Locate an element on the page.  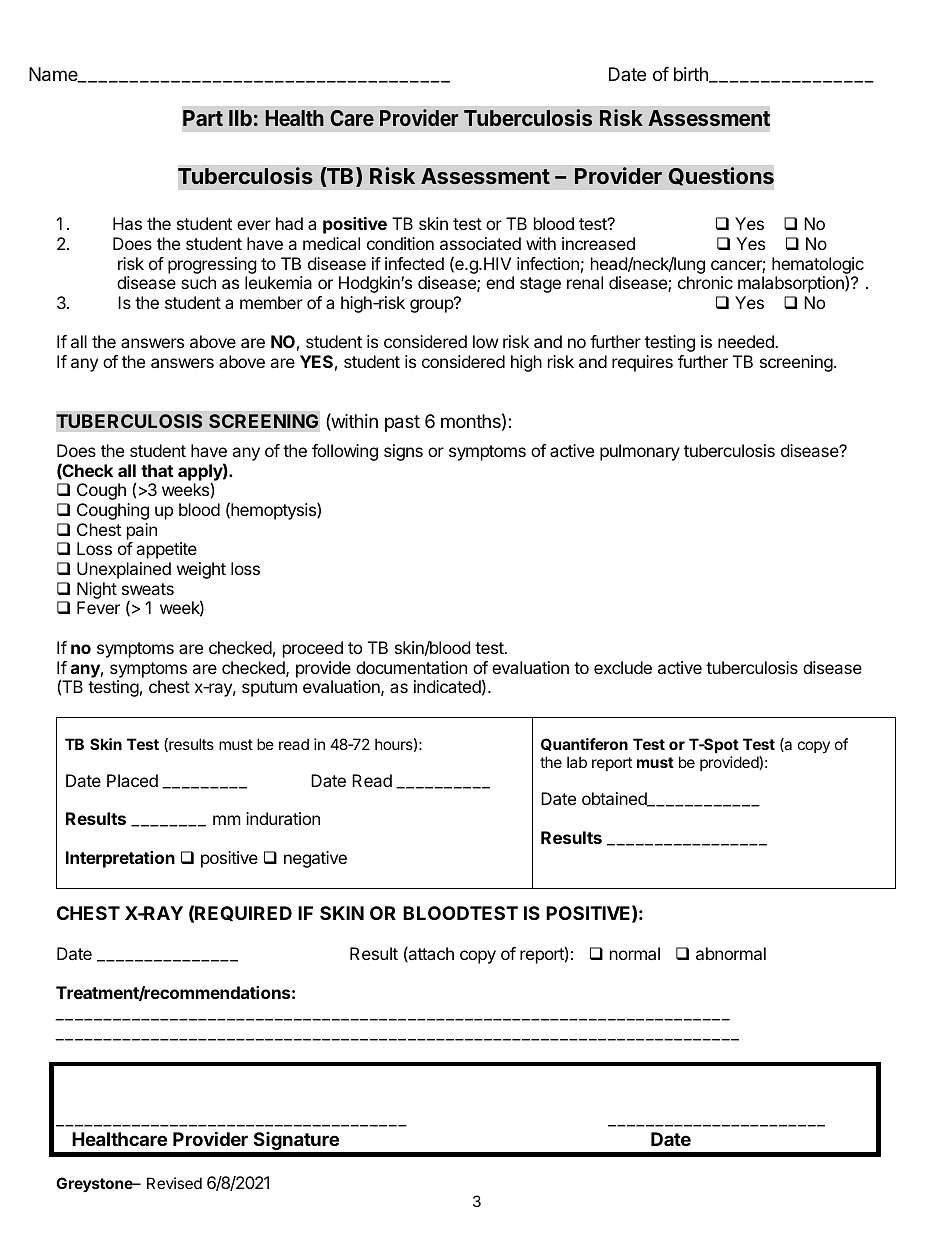
documentation is located at coordinates (411, 667).
